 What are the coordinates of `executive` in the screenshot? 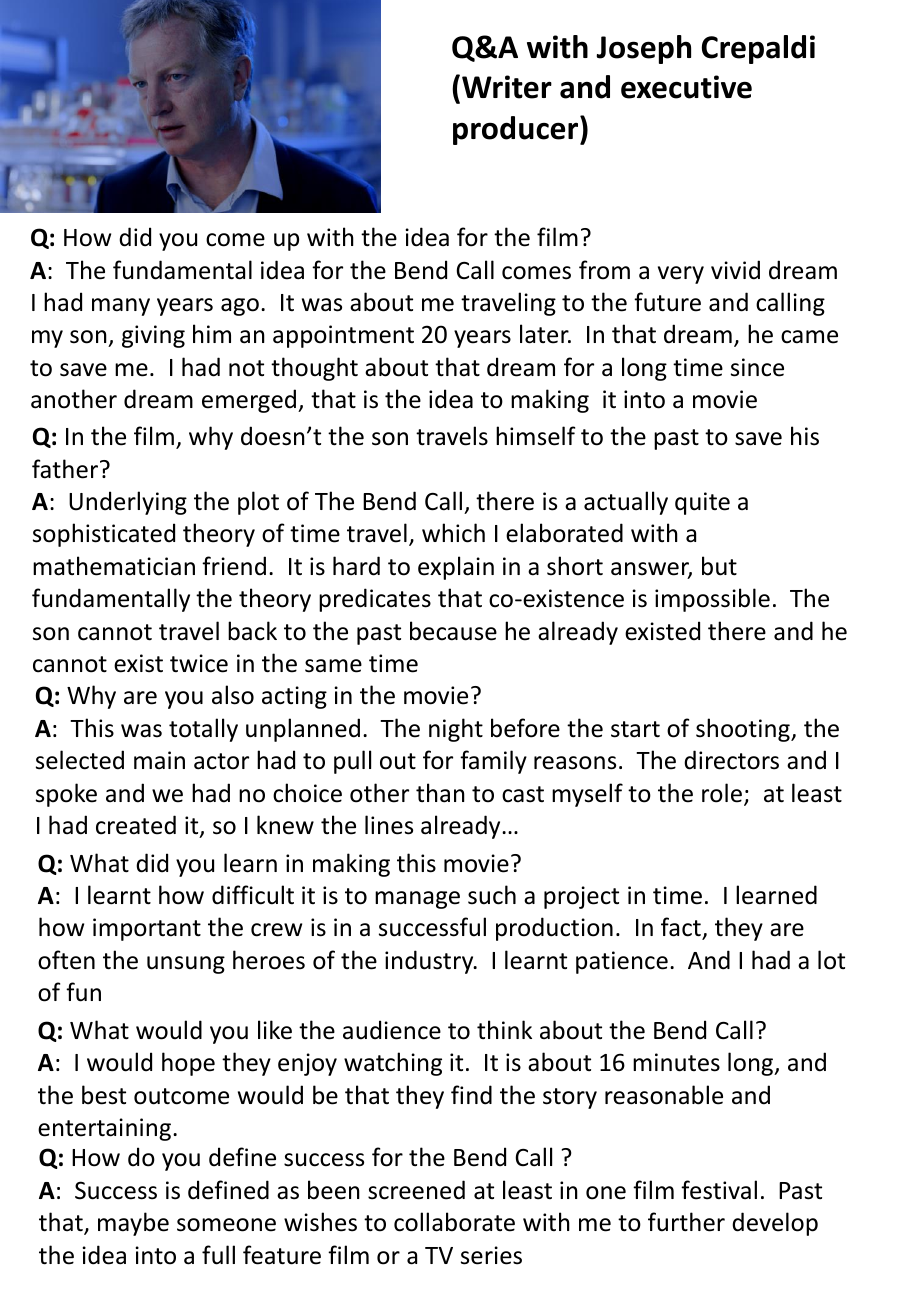 It's located at (686, 87).
